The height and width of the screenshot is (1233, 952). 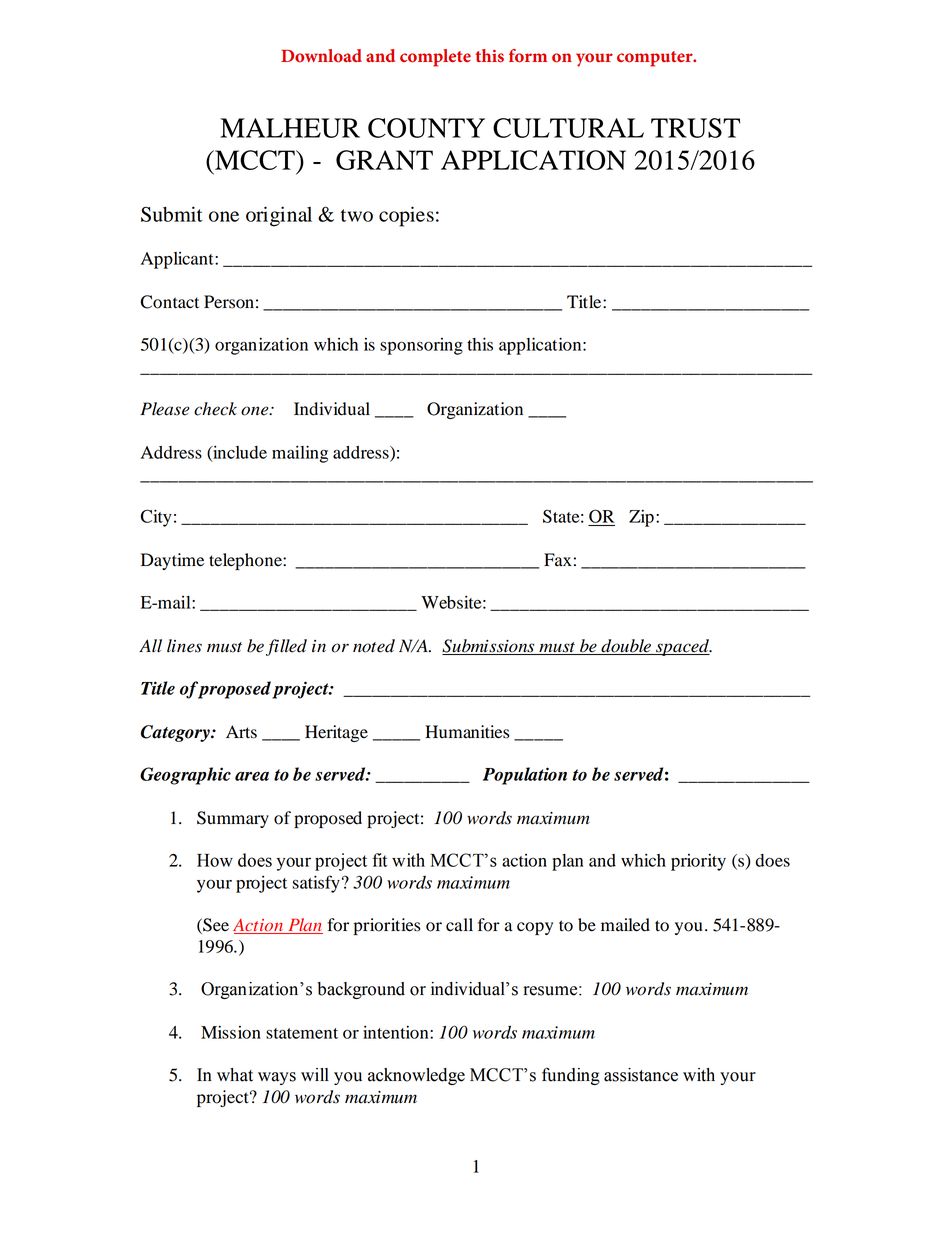 What do you see at coordinates (290, 128) in the screenshot?
I see `MALHEUR` at bounding box center [290, 128].
